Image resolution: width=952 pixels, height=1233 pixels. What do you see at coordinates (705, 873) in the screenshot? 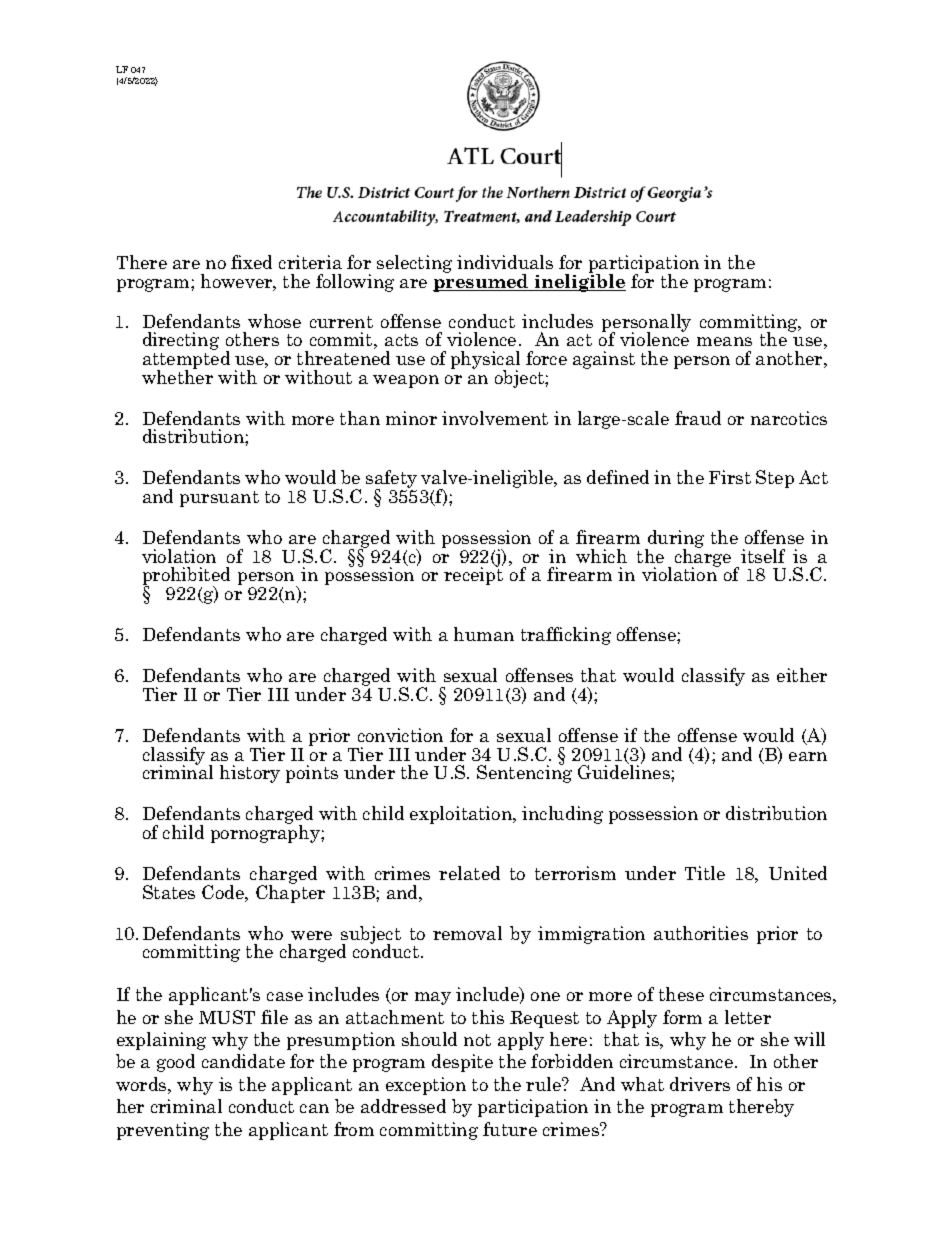
I see `Title` at bounding box center [705, 873].
